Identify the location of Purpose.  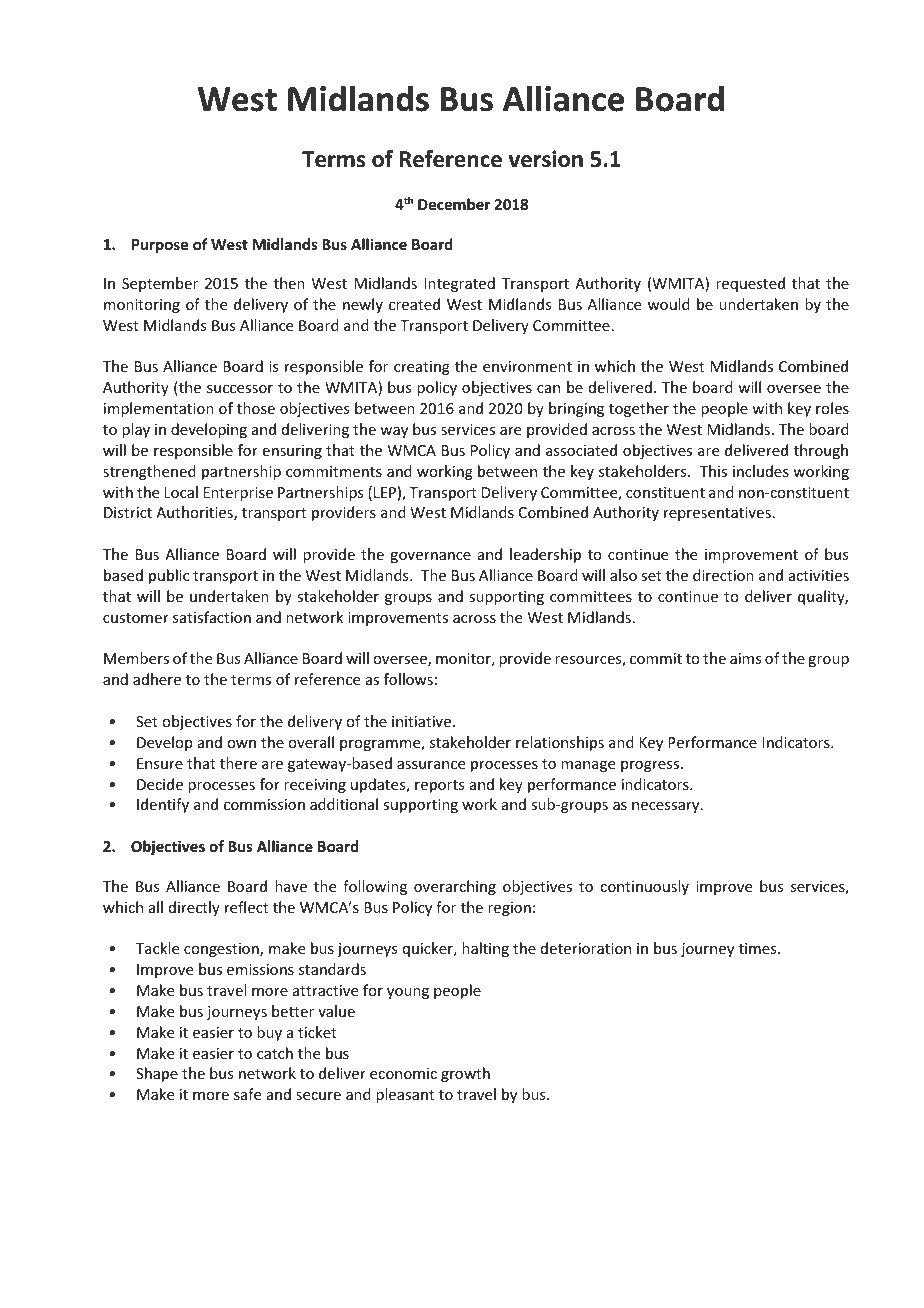
(160, 246).
